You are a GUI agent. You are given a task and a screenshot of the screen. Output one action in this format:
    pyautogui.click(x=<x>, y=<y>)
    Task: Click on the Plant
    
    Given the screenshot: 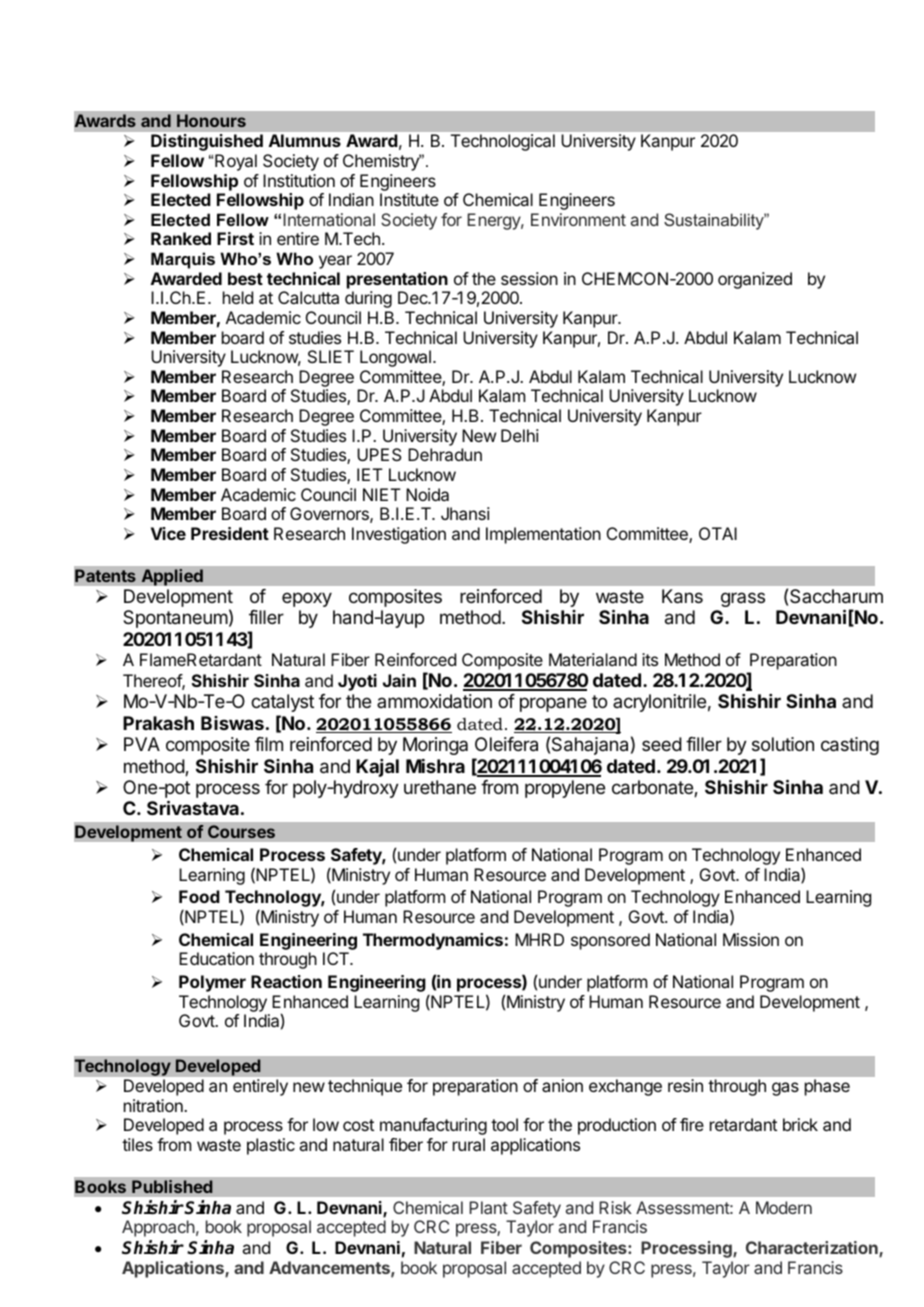 What is the action you would take?
    pyautogui.click(x=488, y=1207)
